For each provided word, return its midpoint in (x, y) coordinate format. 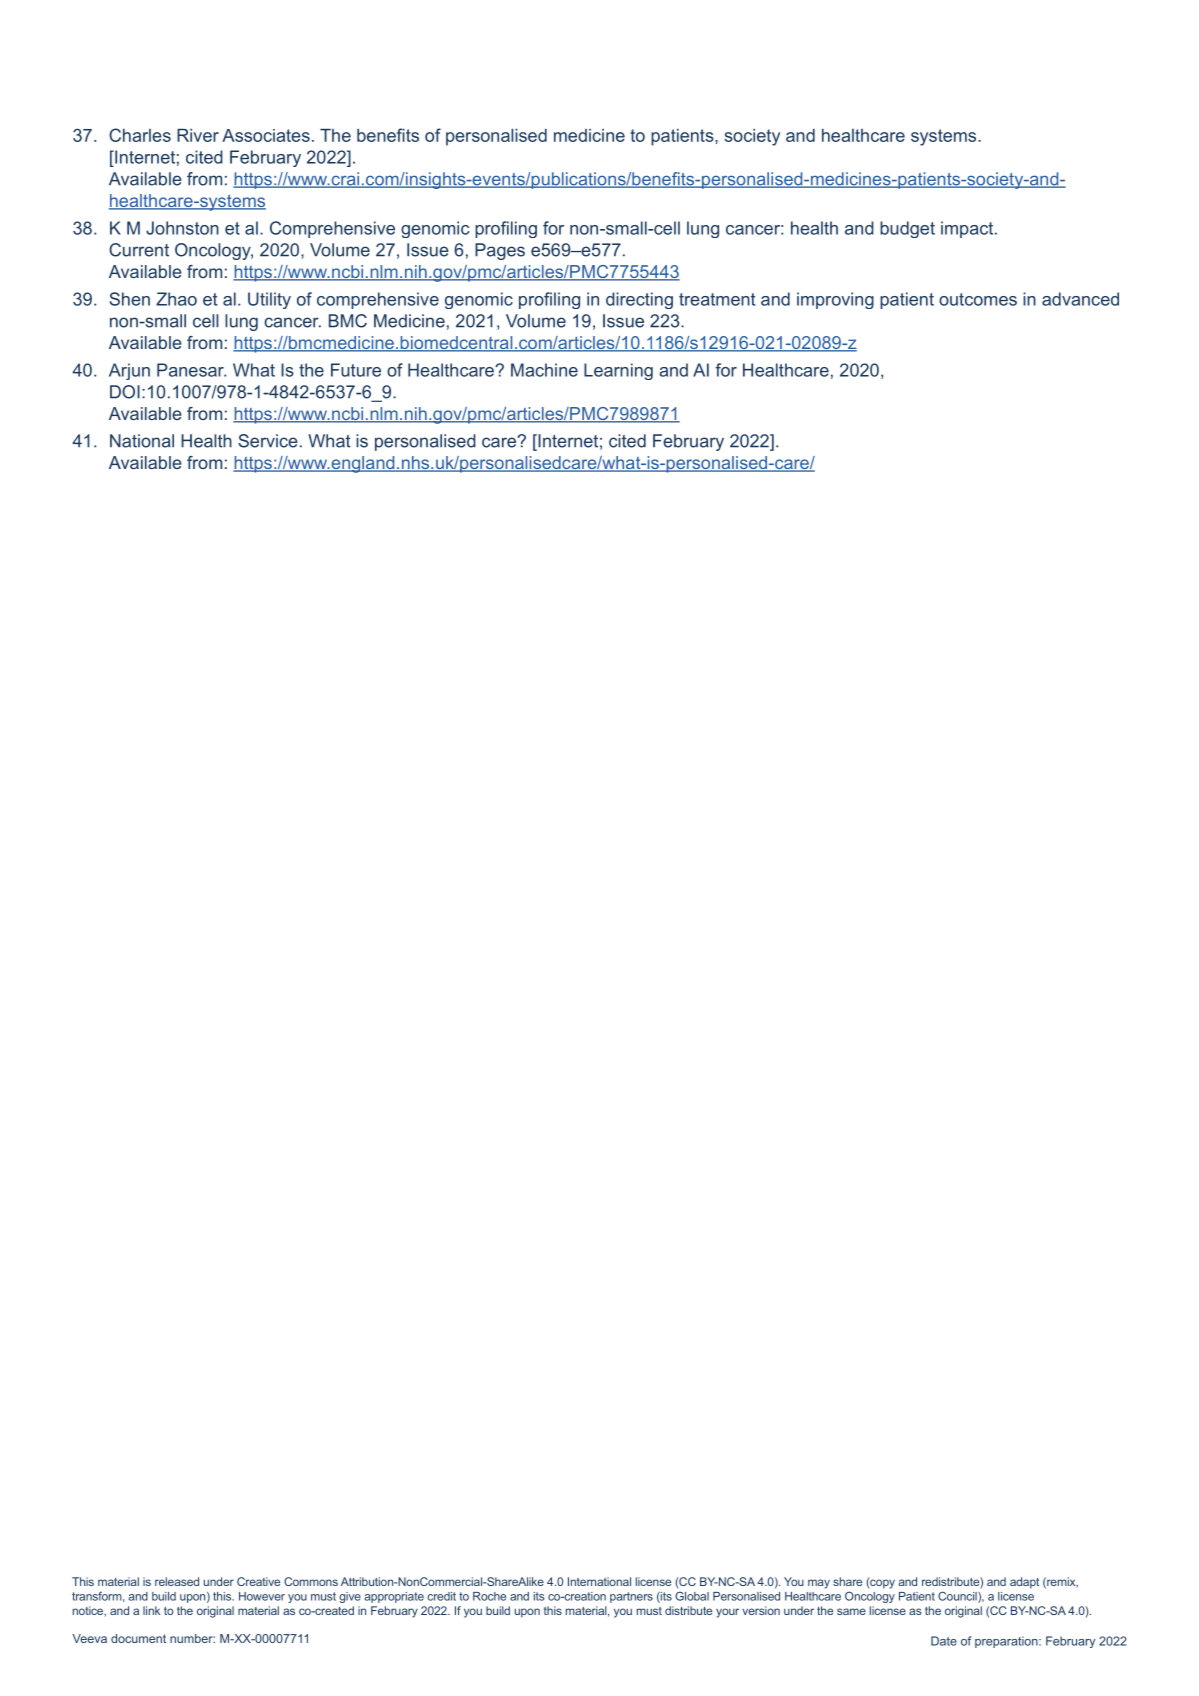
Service (268, 441)
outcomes (978, 299)
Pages (500, 251)
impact (968, 229)
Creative (258, 1581)
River (198, 135)
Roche (489, 1596)
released (177, 1581)
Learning (618, 371)
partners (631, 1597)
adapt (1024, 1583)
